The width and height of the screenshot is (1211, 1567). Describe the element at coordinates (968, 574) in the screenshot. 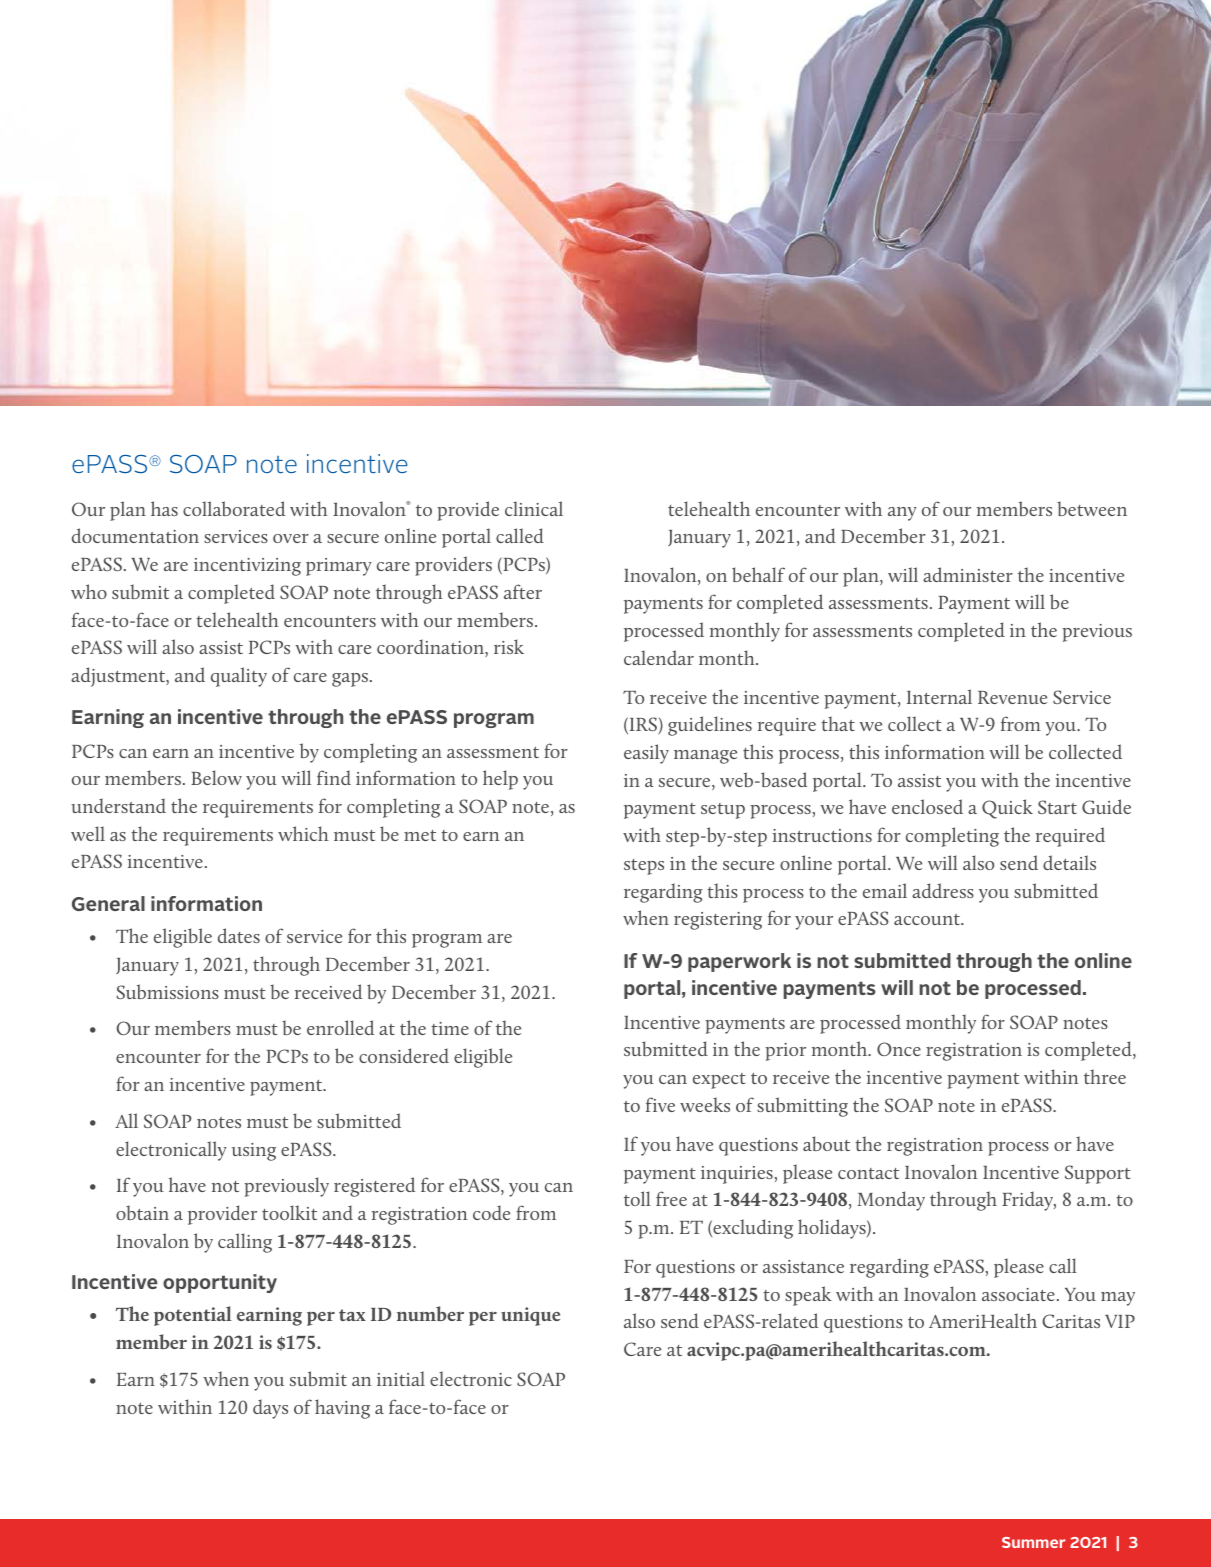

I see `administer` at that location.
